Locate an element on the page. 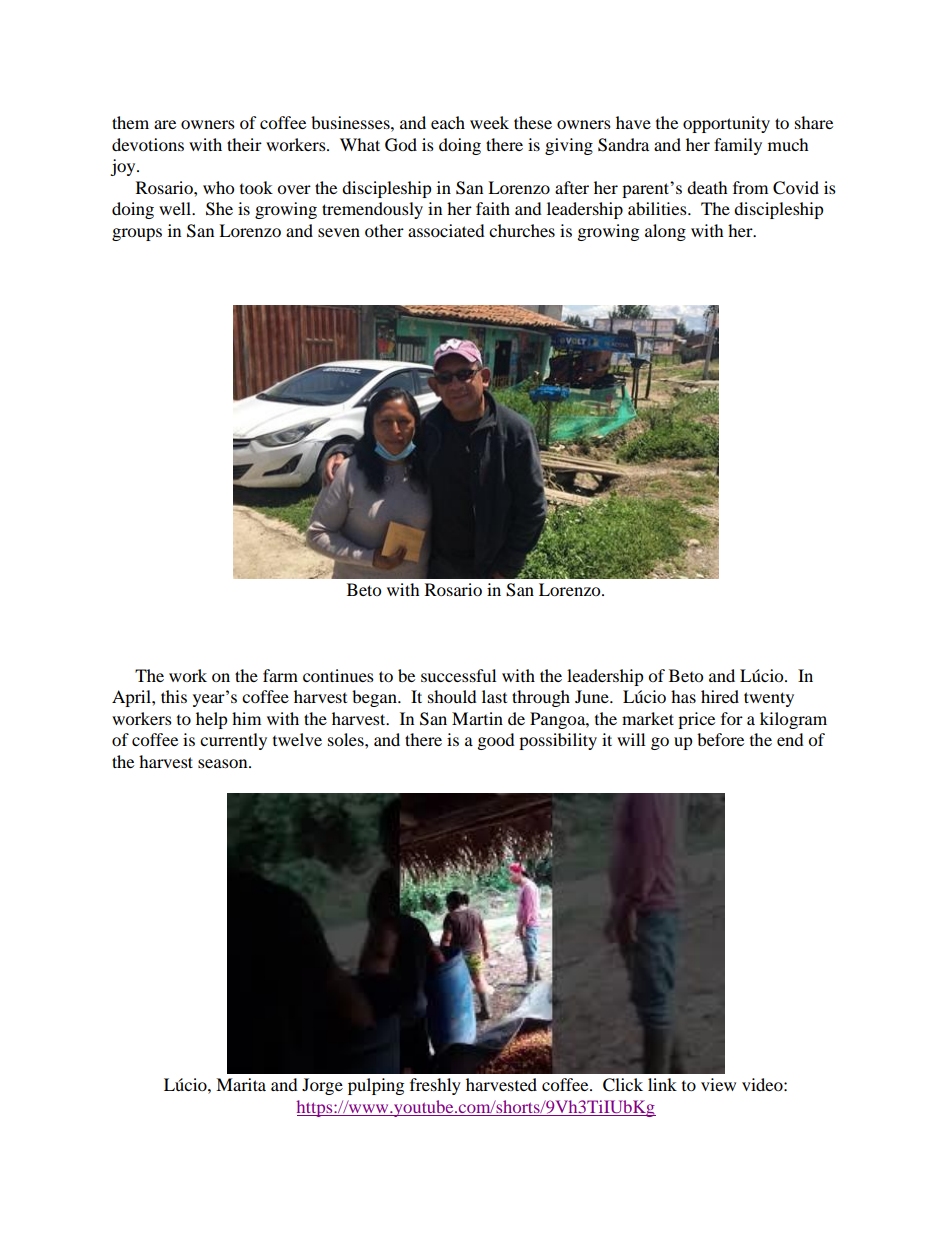  along is located at coordinates (665, 232).
